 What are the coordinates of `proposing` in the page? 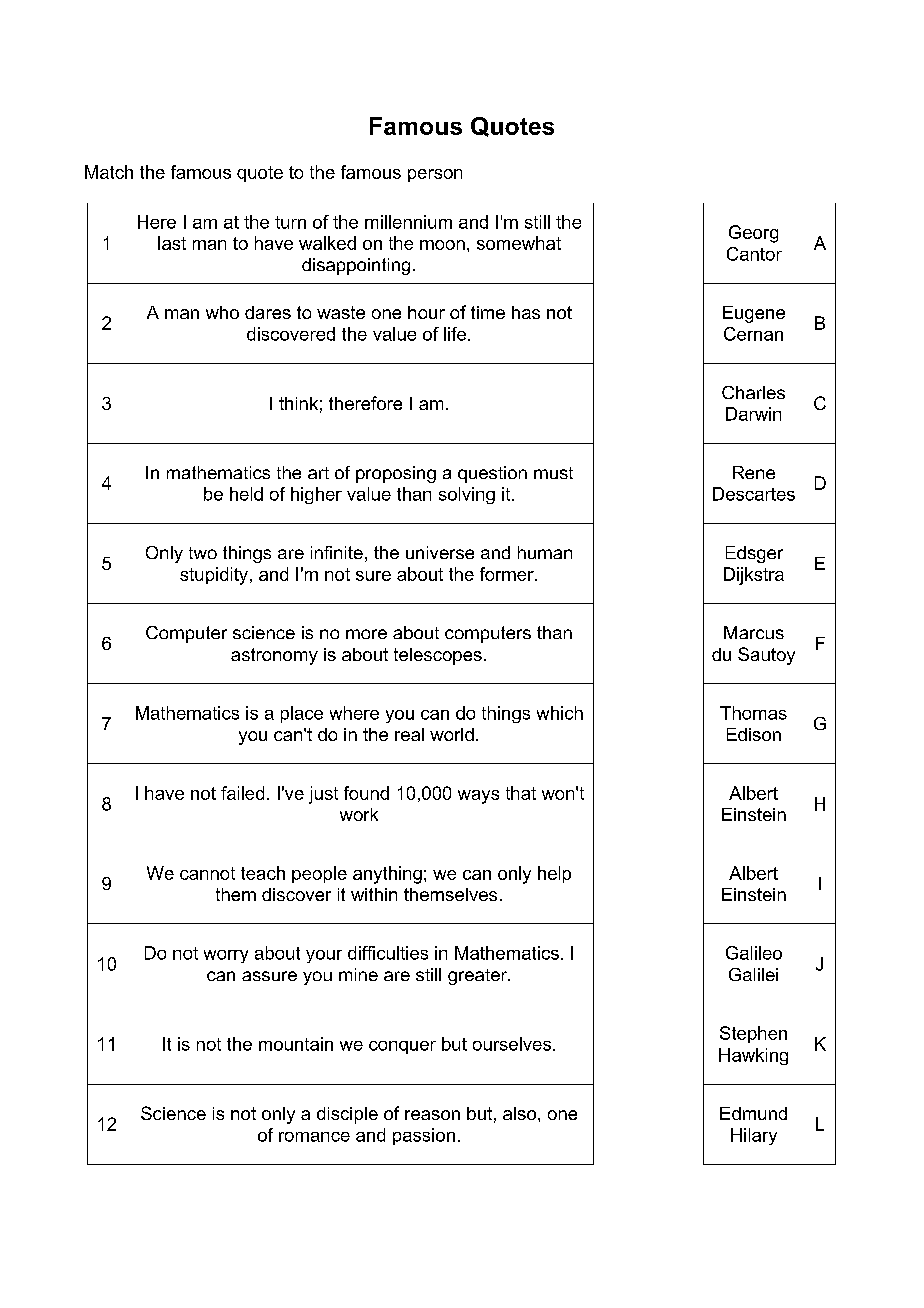 It's located at (396, 474).
